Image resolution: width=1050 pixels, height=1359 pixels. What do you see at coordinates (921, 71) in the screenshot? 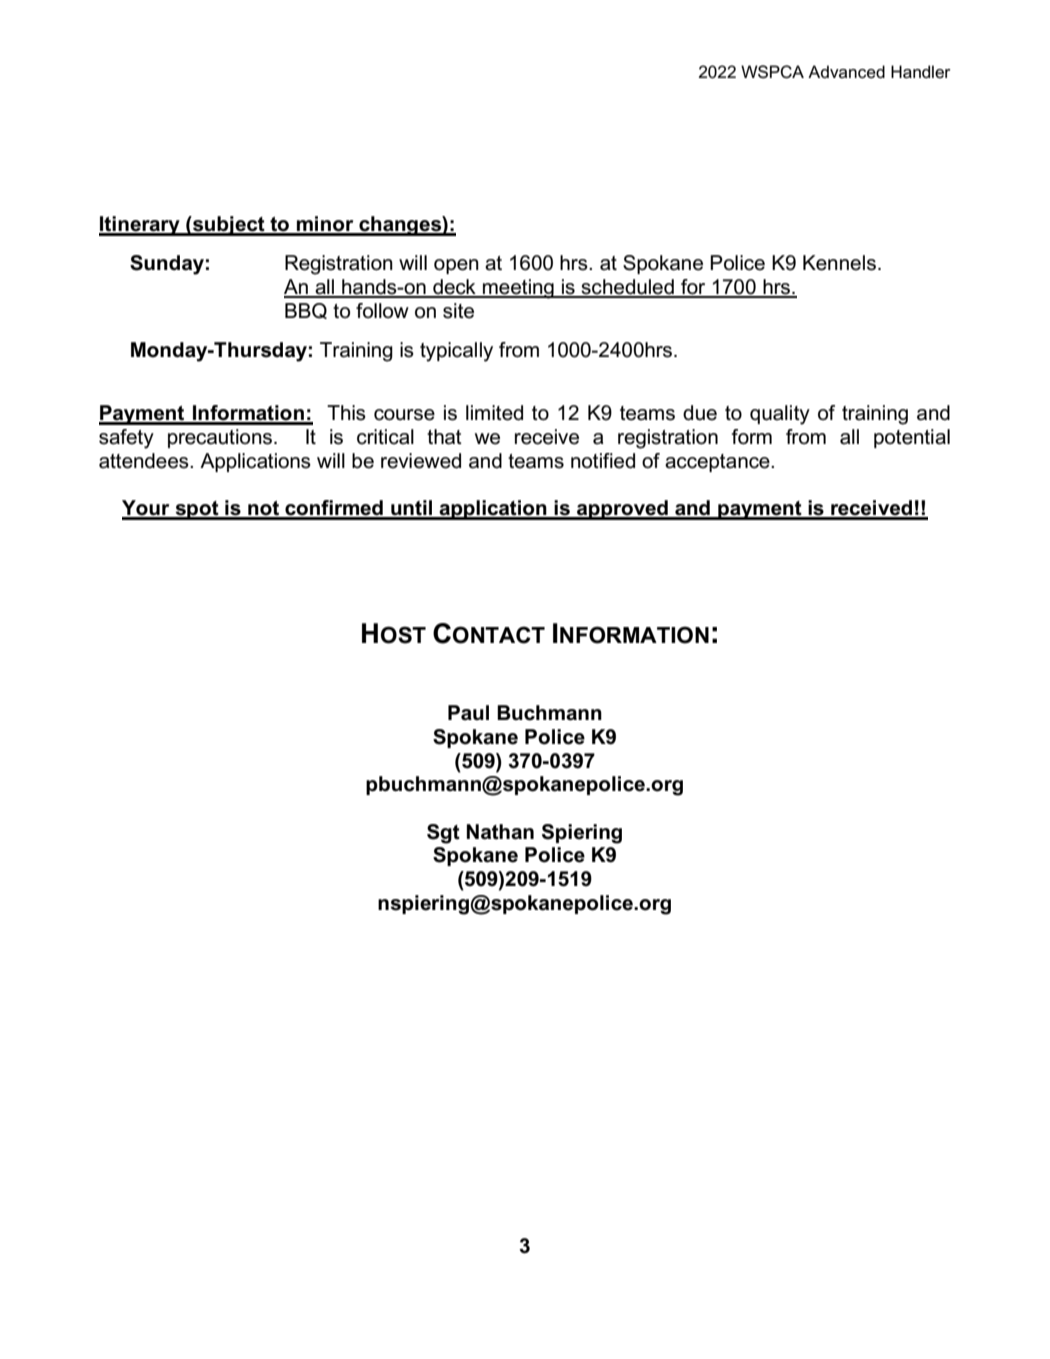
I see `Handler` at bounding box center [921, 71].
